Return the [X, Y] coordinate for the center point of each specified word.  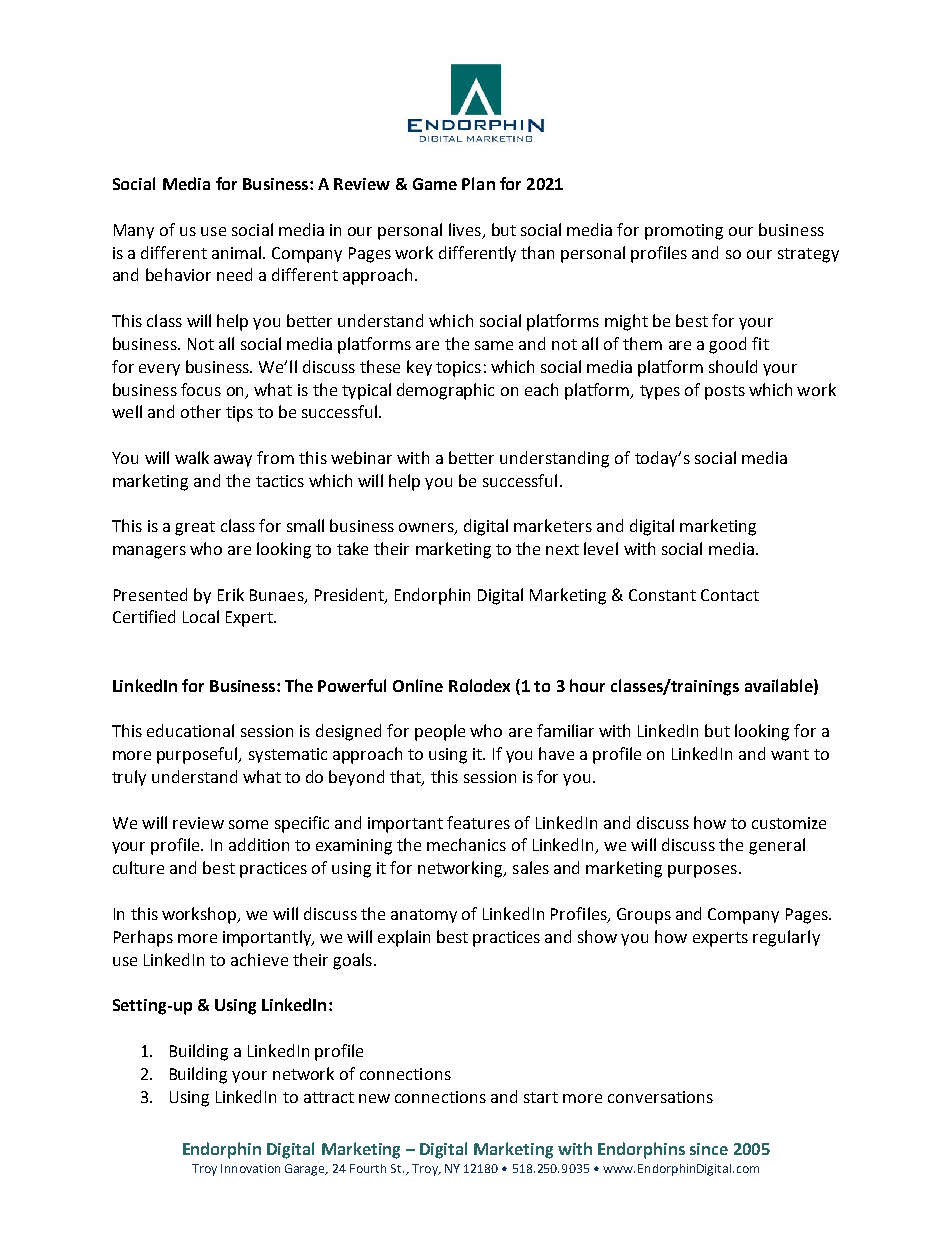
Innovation [250, 1168]
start [541, 1097]
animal [238, 252]
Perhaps [143, 938]
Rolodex [479, 685]
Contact [730, 595]
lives [465, 229]
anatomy [424, 916]
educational [190, 730]
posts [725, 392]
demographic [445, 391]
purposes [702, 871]
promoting [684, 232]
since [709, 1149]
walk [192, 457]
